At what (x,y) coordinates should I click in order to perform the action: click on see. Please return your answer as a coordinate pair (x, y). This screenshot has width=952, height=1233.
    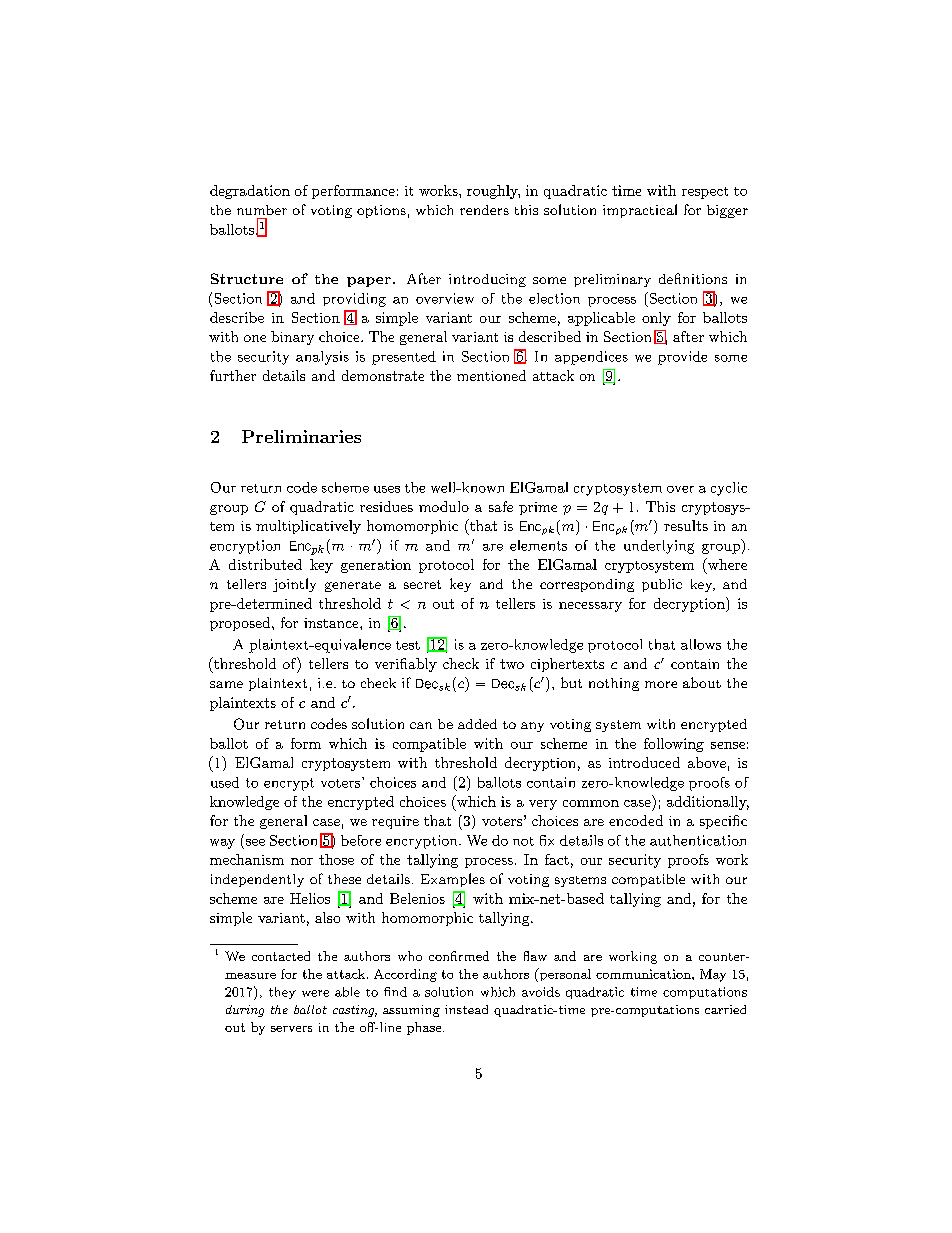
    Looking at the image, I should click on (255, 842).
